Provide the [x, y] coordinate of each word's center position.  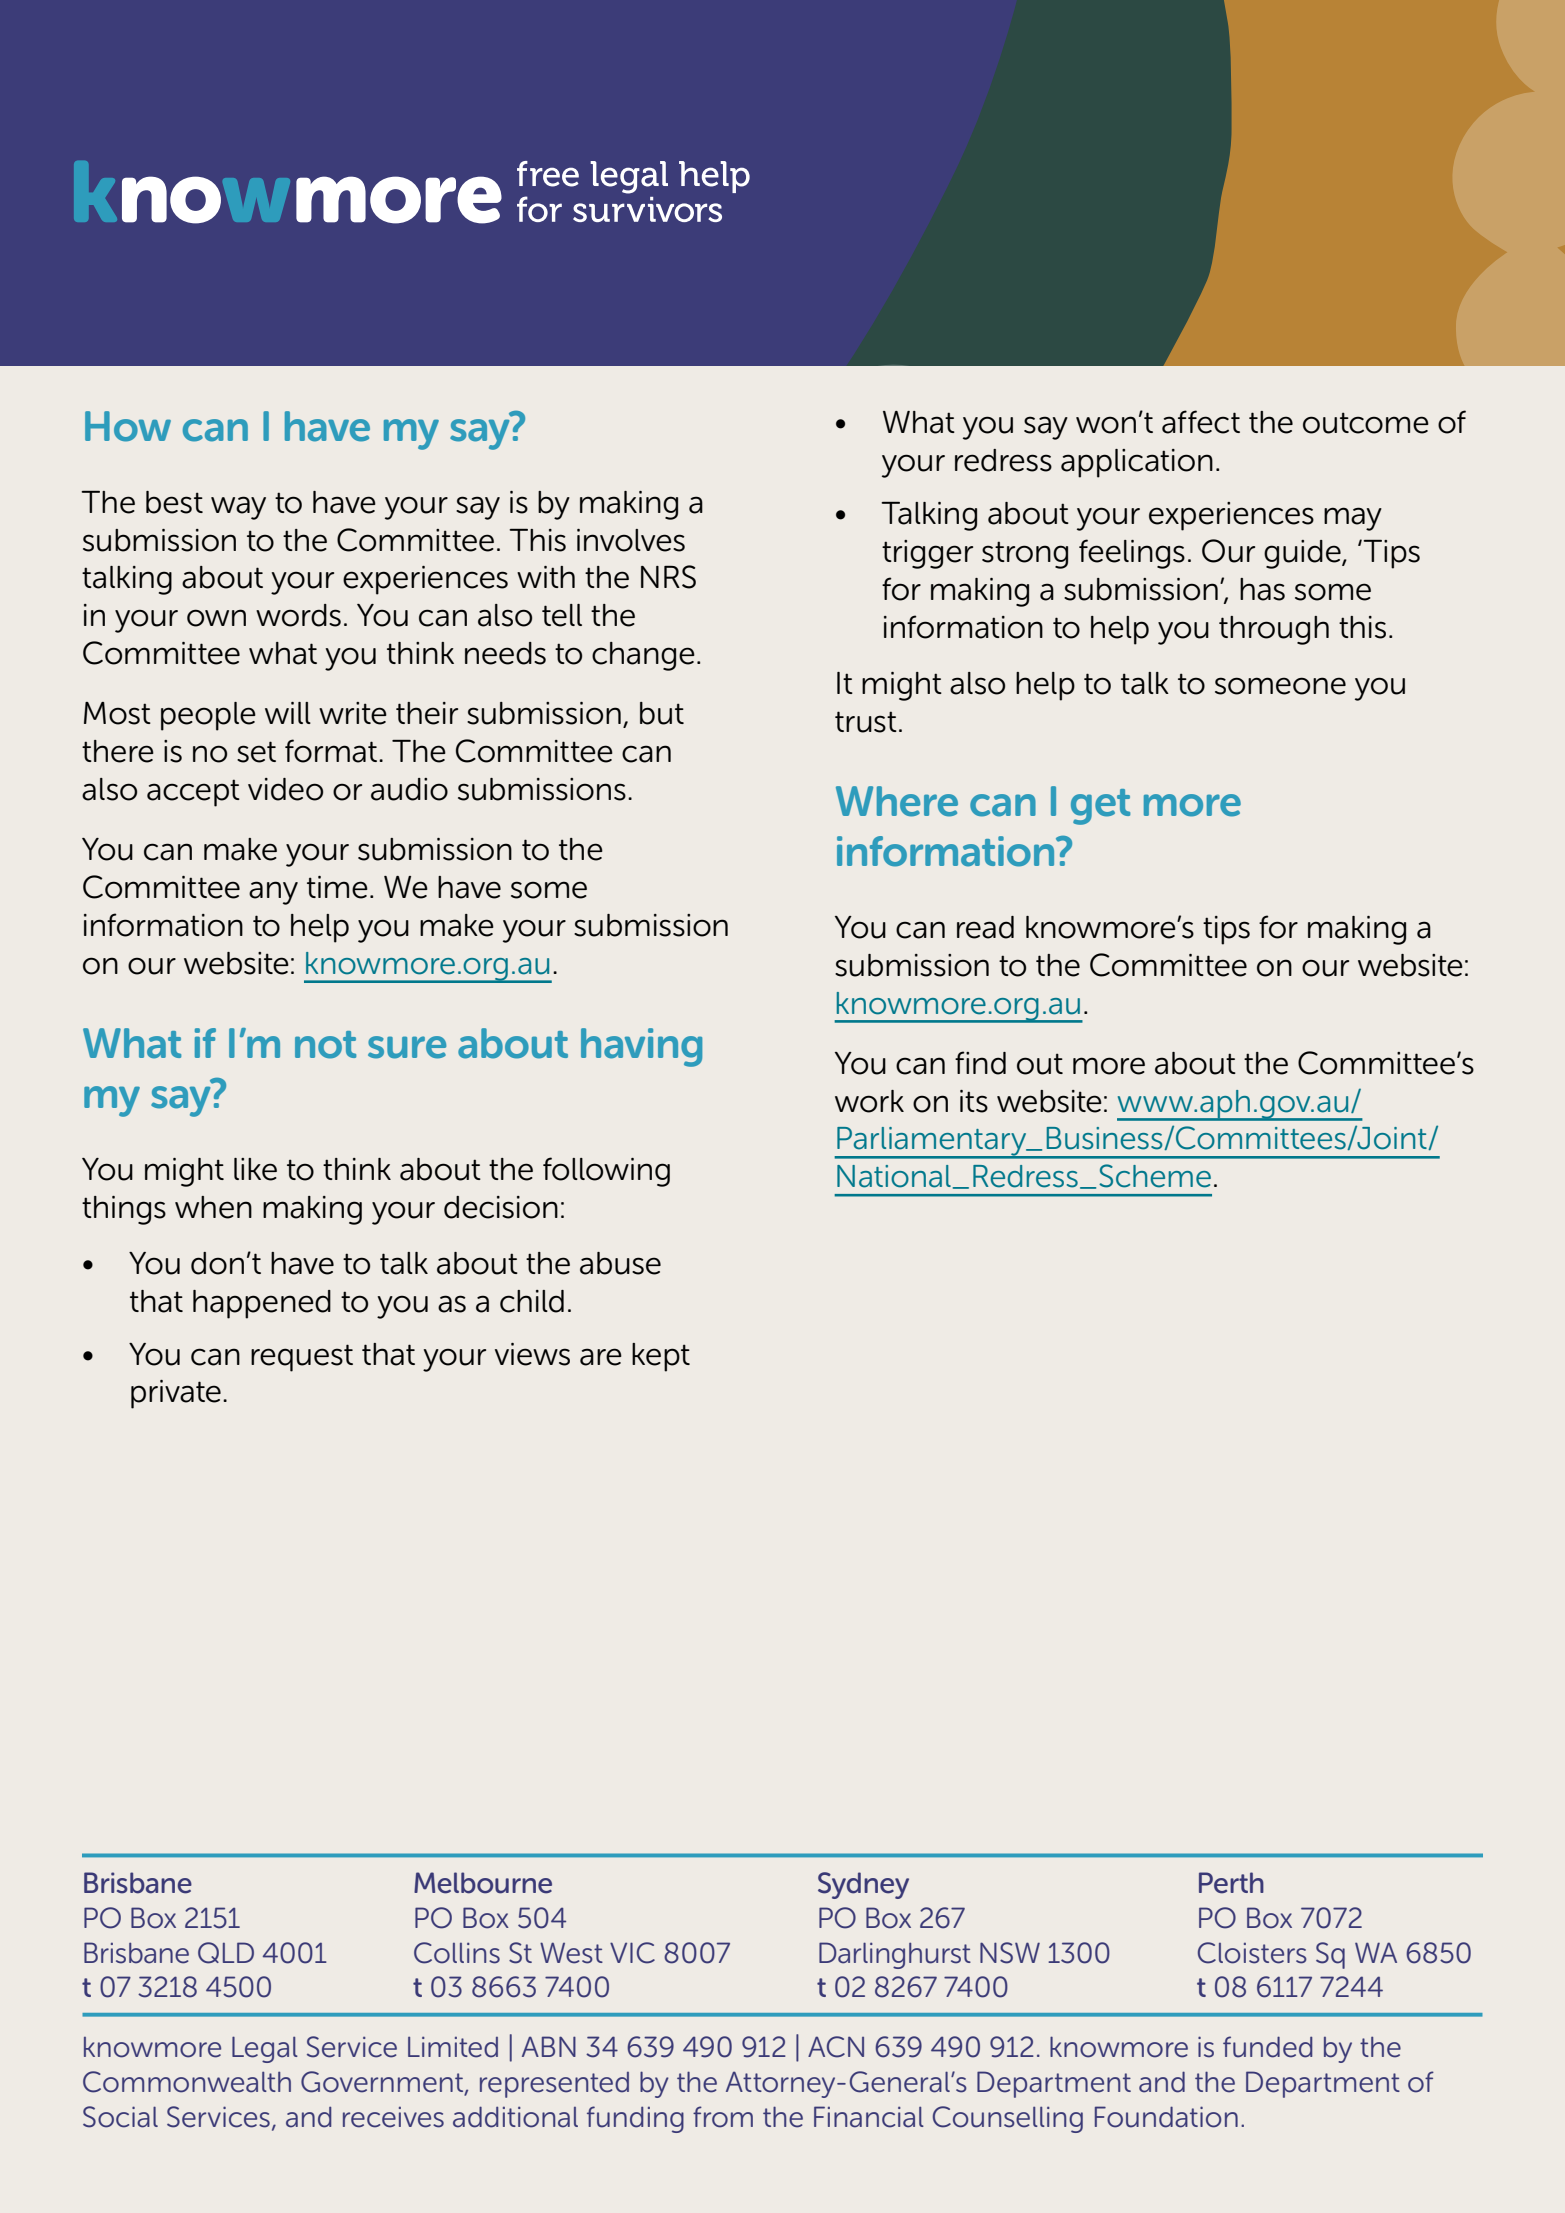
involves [631, 540]
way [238, 508]
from [723, 2117]
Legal [265, 2049]
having [641, 1047]
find [980, 1063]
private [176, 1394]
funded [1267, 2047]
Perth [1231, 1883]
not [325, 1045]
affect [1201, 422]
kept [661, 1357]
